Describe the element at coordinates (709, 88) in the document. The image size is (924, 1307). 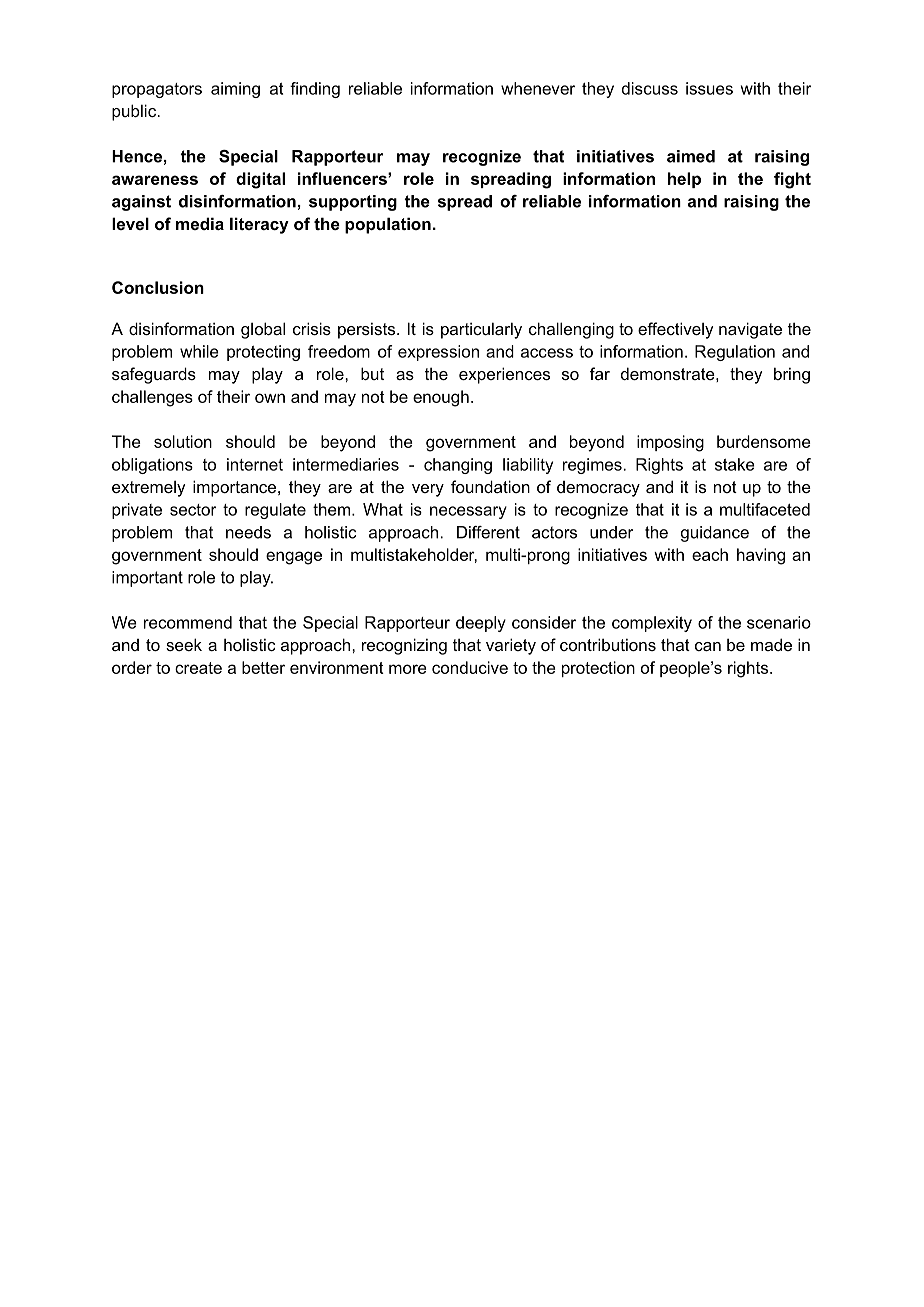
I see `issues` at that location.
